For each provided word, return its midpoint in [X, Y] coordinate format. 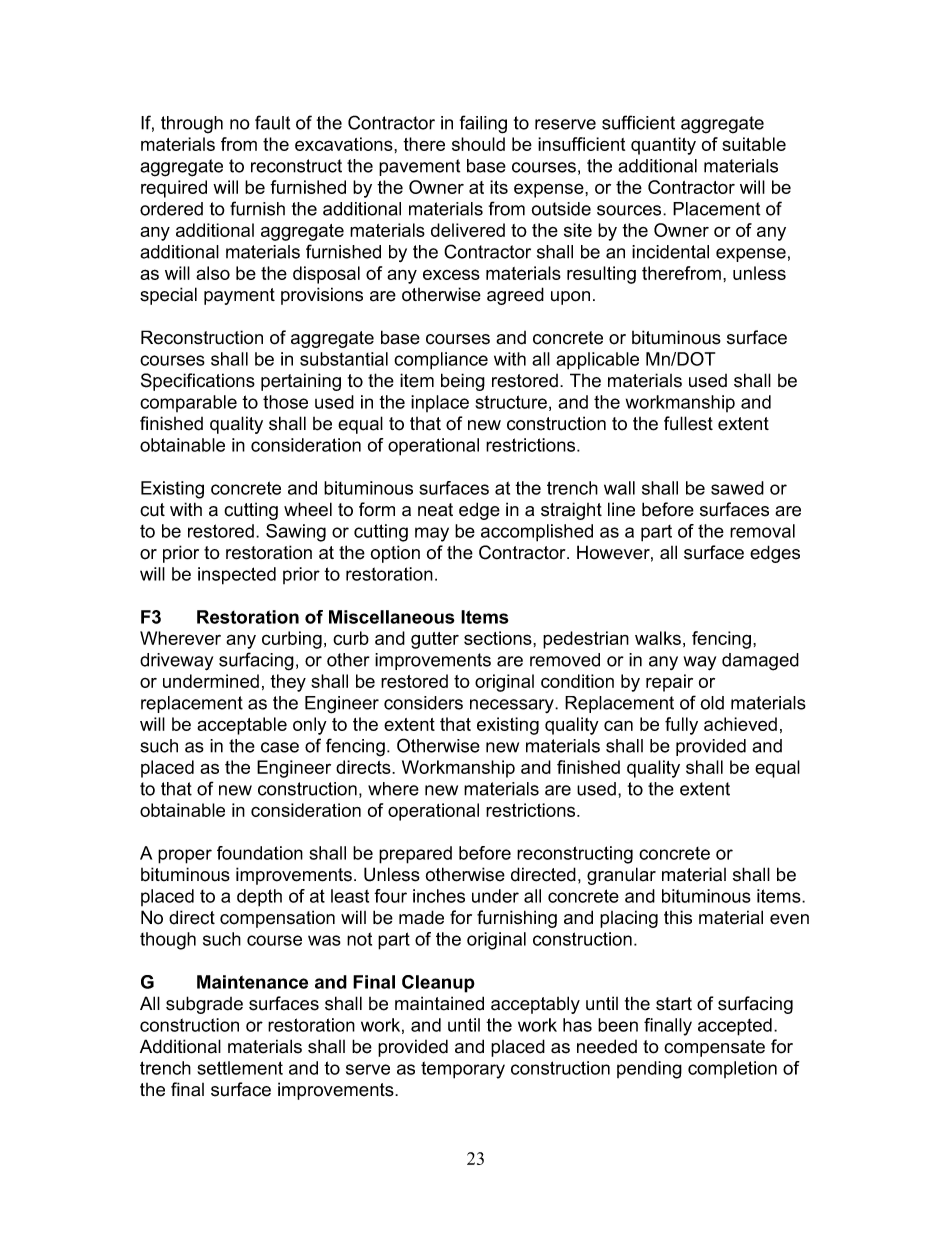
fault [272, 122]
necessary [513, 706]
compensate [714, 1048]
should [478, 144]
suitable [754, 144]
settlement [240, 1068]
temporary [463, 1070]
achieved [740, 724]
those [285, 402]
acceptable [242, 726]
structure [511, 402]
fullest [688, 423]
